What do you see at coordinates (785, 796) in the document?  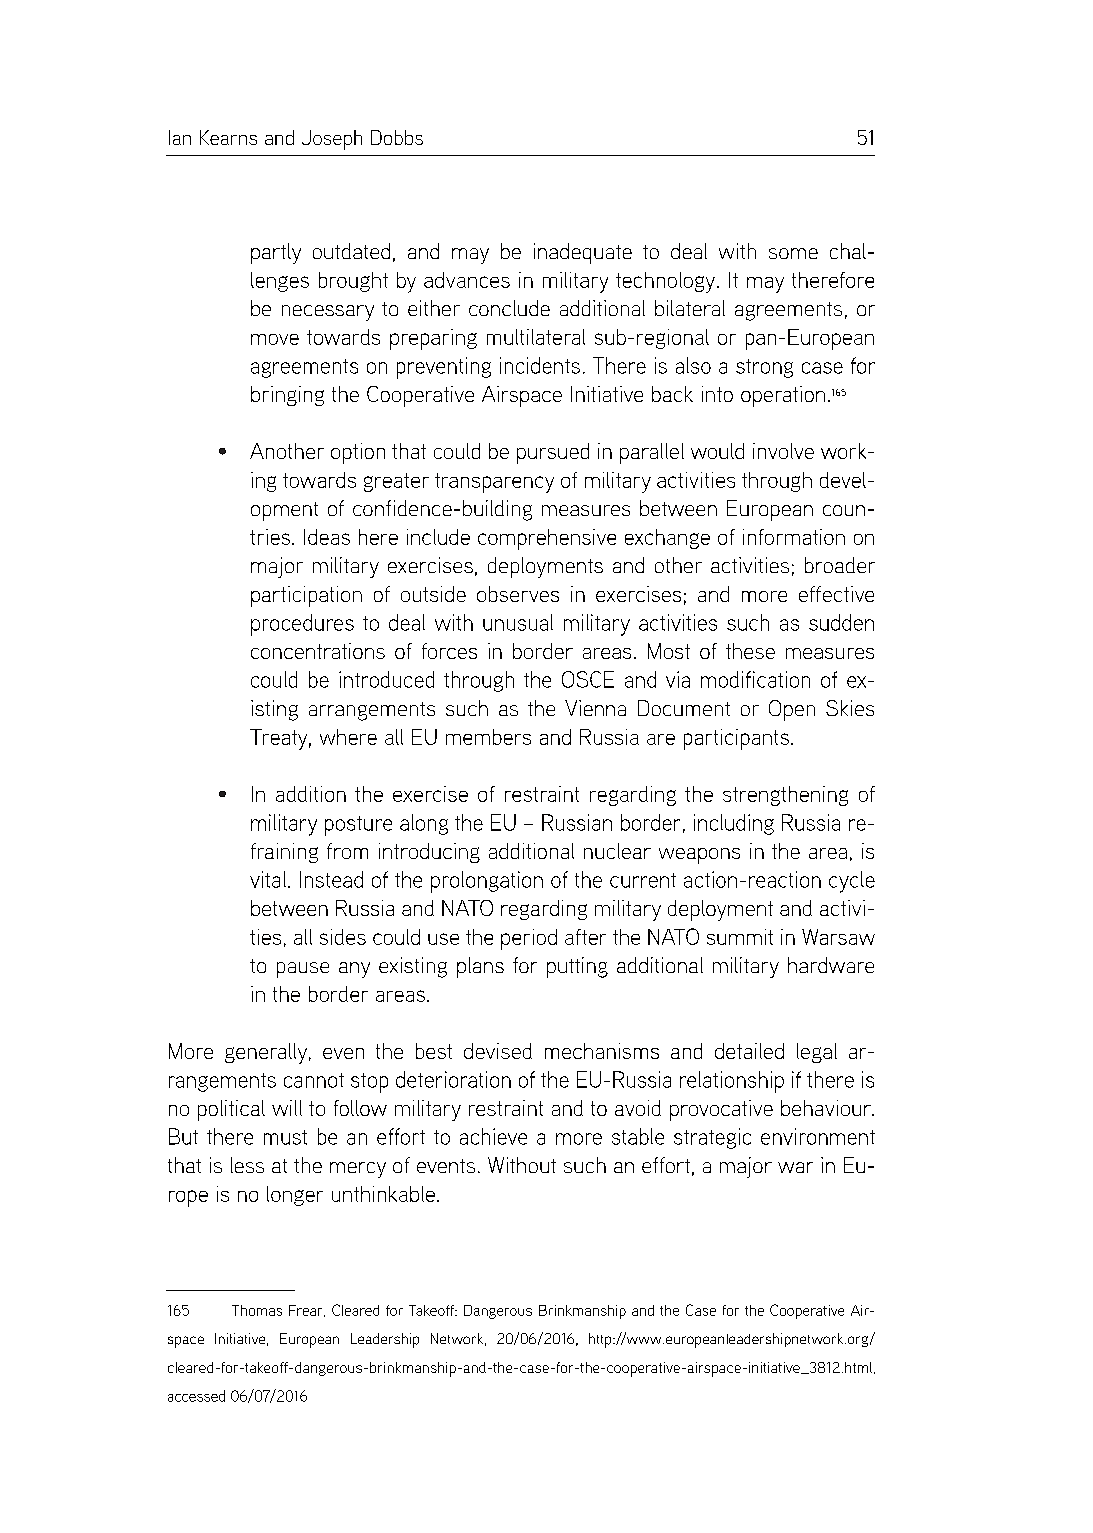 I see `strengthening` at bounding box center [785, 796].
